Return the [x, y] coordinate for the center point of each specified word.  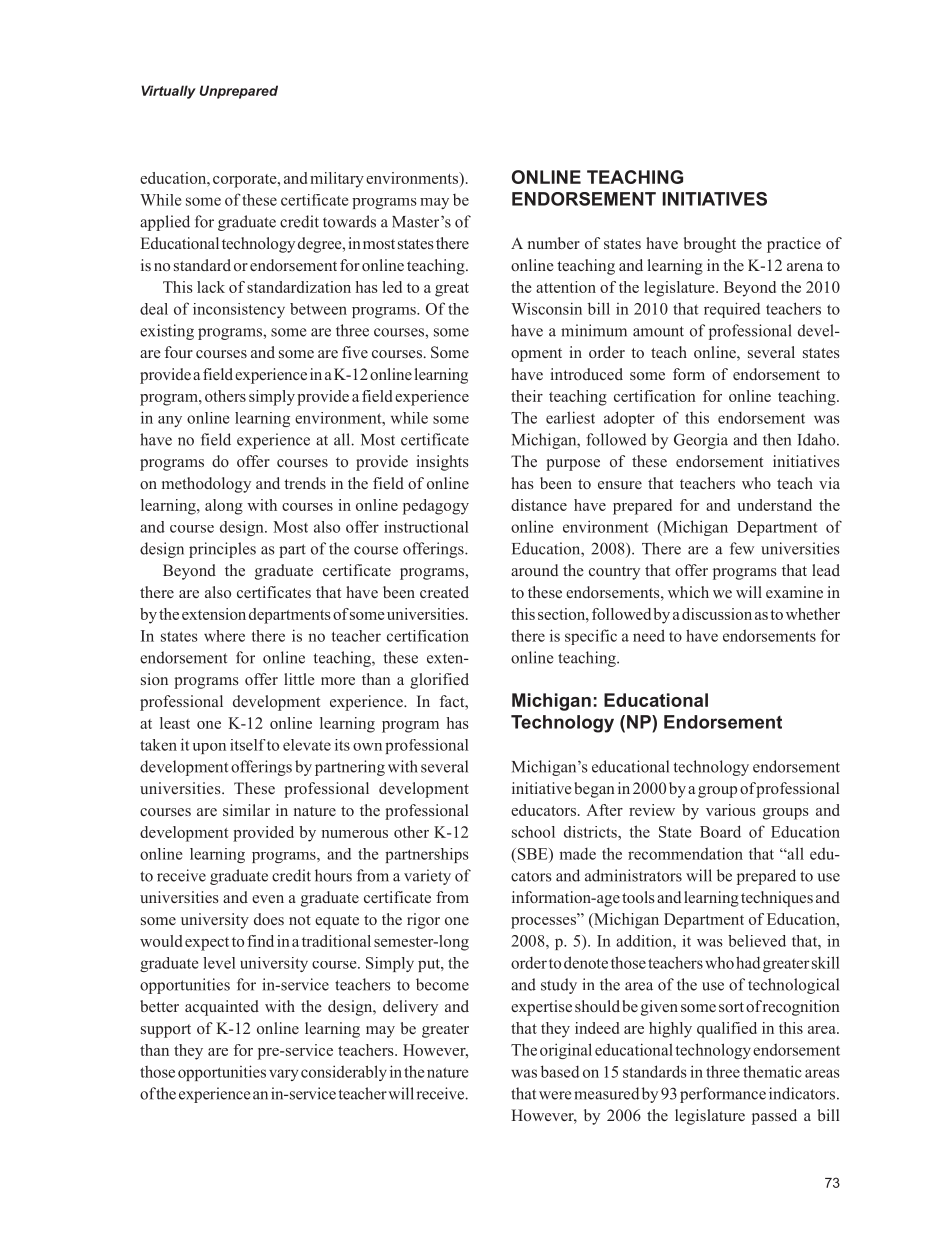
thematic [772, 1071]
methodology [206, 485]
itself [247, 745]
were [555, 1095]
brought [710, 245]
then [777, 439]
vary [283, 1075]
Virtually [168, 92]
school [533, 832]
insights [443, 463]
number [554, 243]
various [731, 810]
